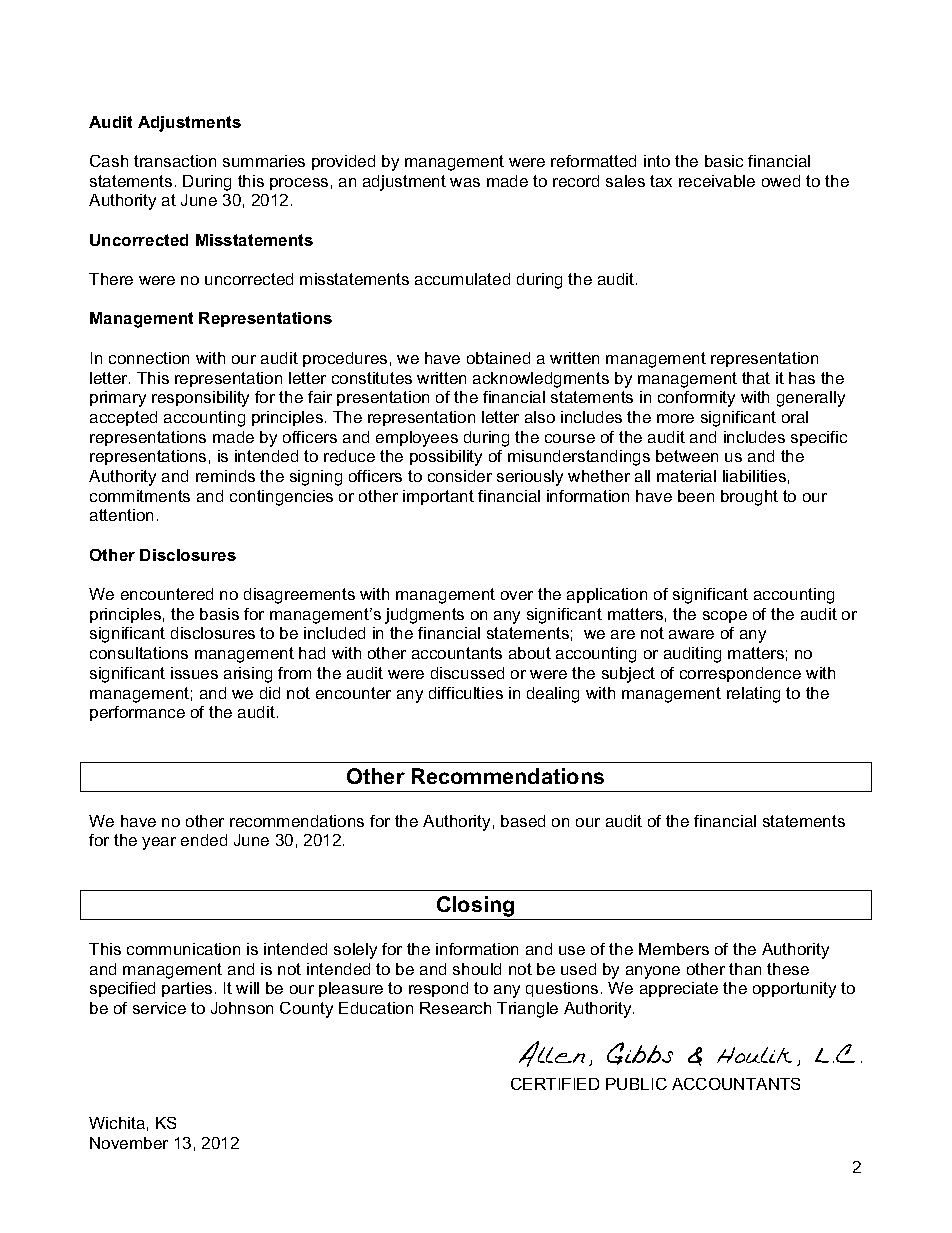  Describe the element at coordinates (465, 182) in the screenshot. I see `was` at that location.
